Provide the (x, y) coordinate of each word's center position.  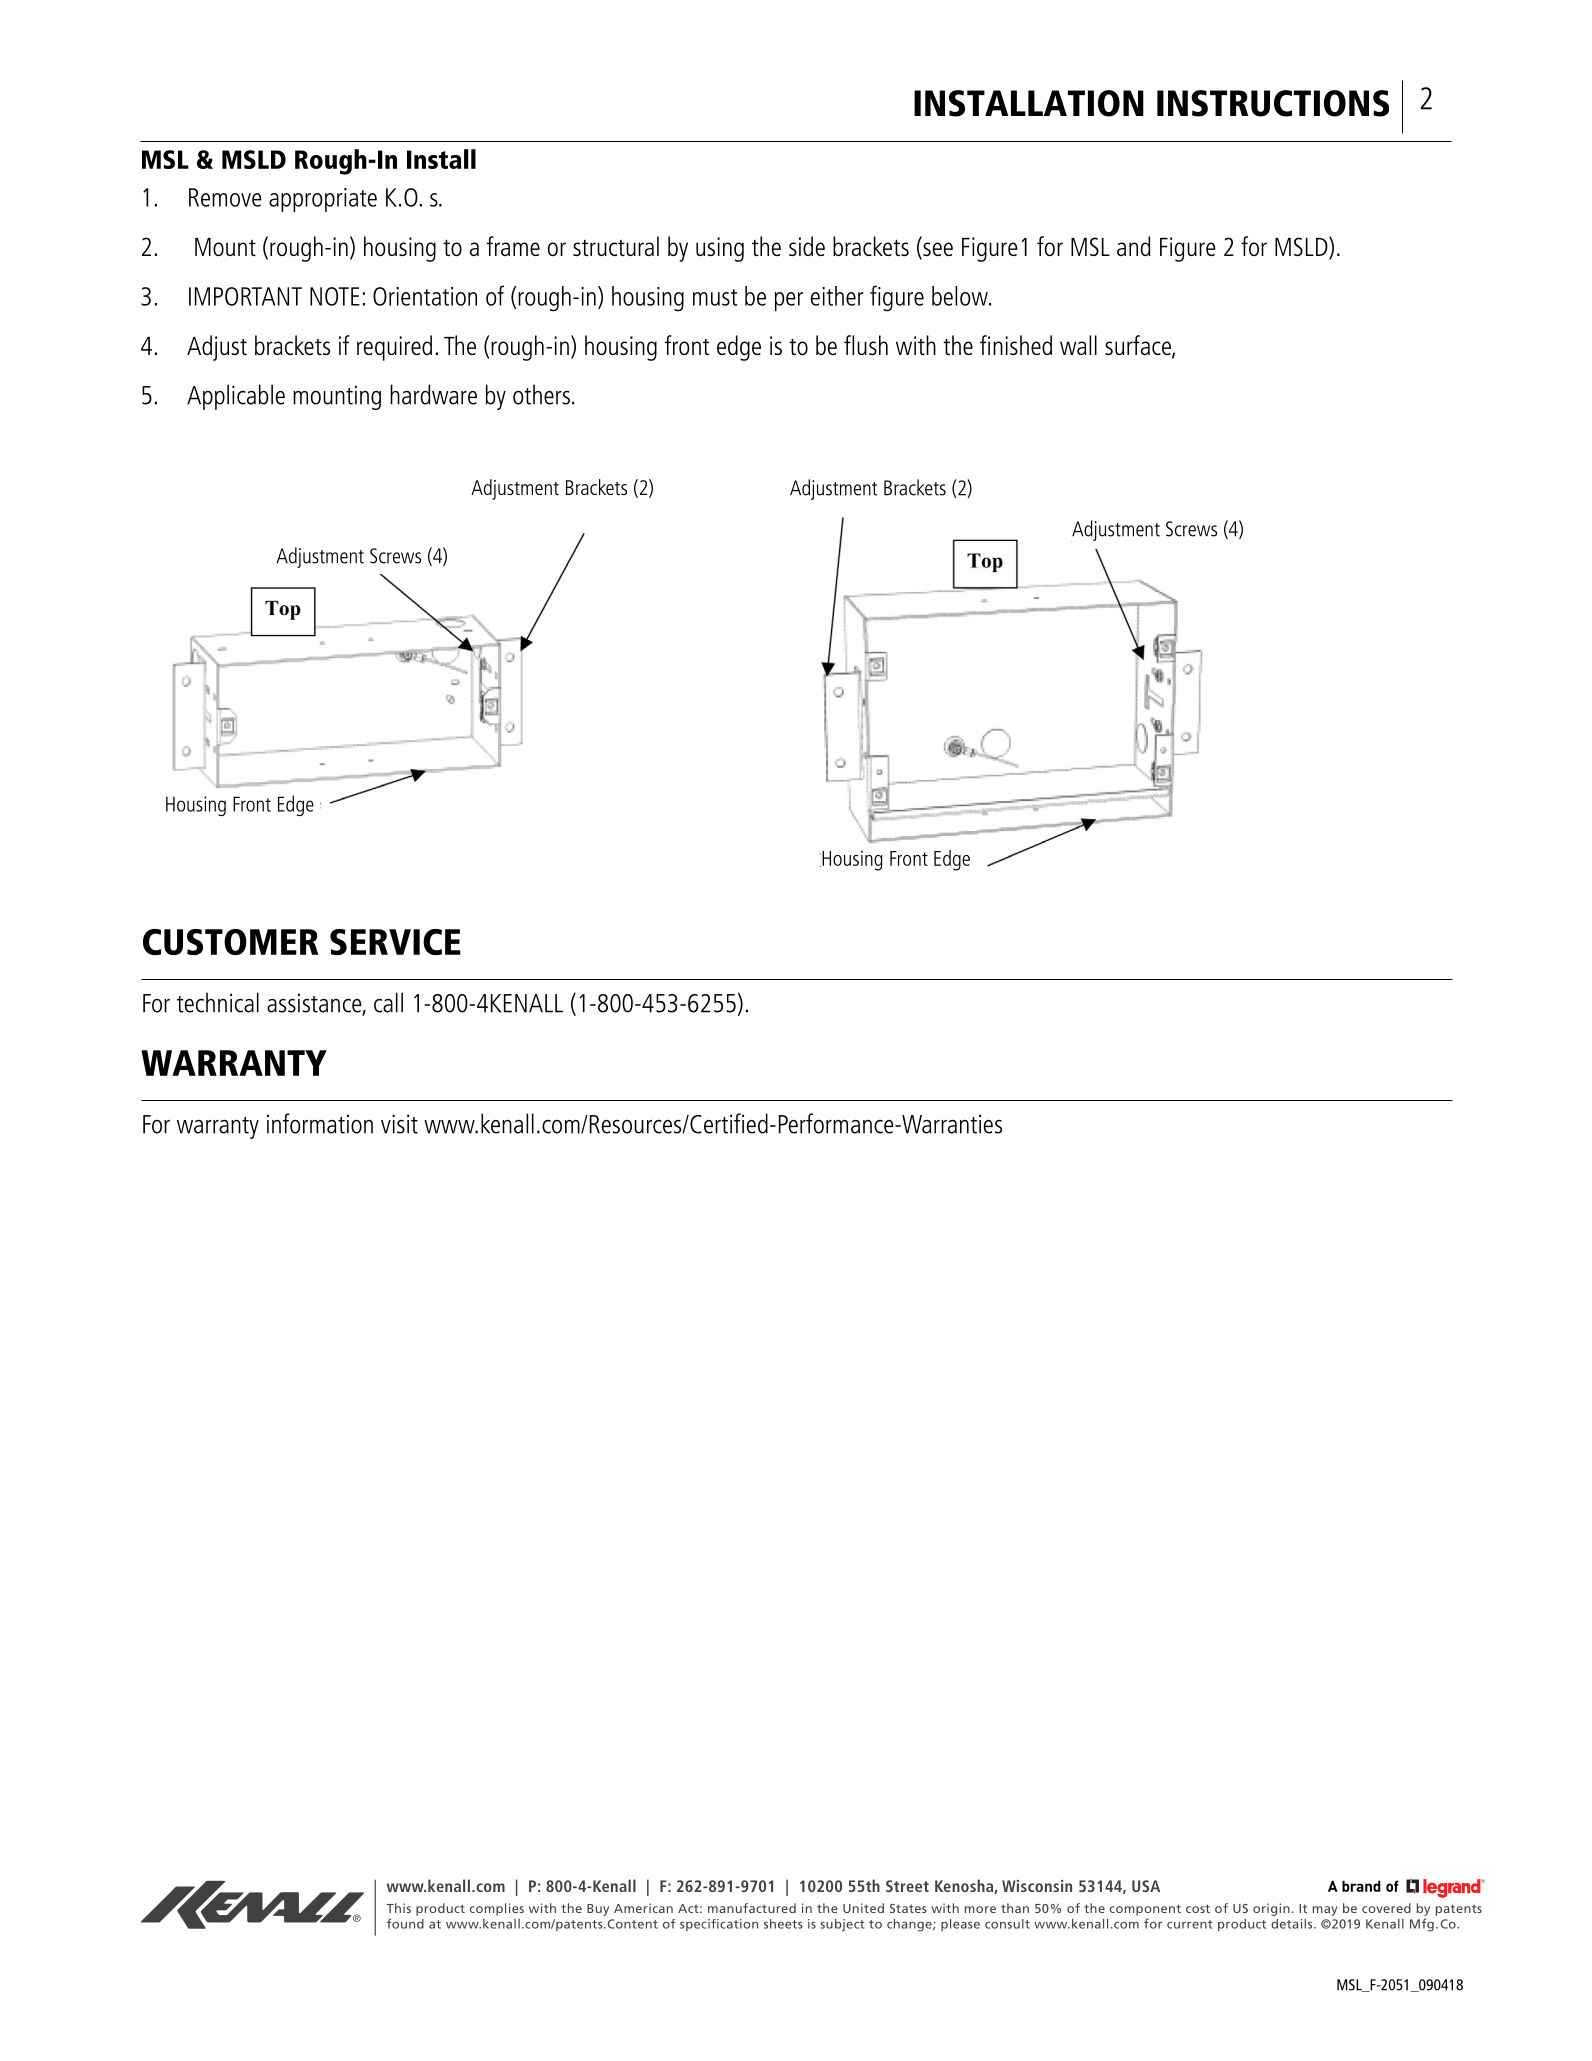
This (398, 1908)
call (388, 1002)
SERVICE (395, 942)
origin (1271, 1909)
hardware (433, 394)
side (807, 246)
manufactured (752, 1908)
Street (907, 1886)
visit (399, 1124)
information (320, 1123)
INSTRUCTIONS (1273, 103)
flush (866, 345)
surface (1139, 346)
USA (1146, 1886)
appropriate (323, 200)
